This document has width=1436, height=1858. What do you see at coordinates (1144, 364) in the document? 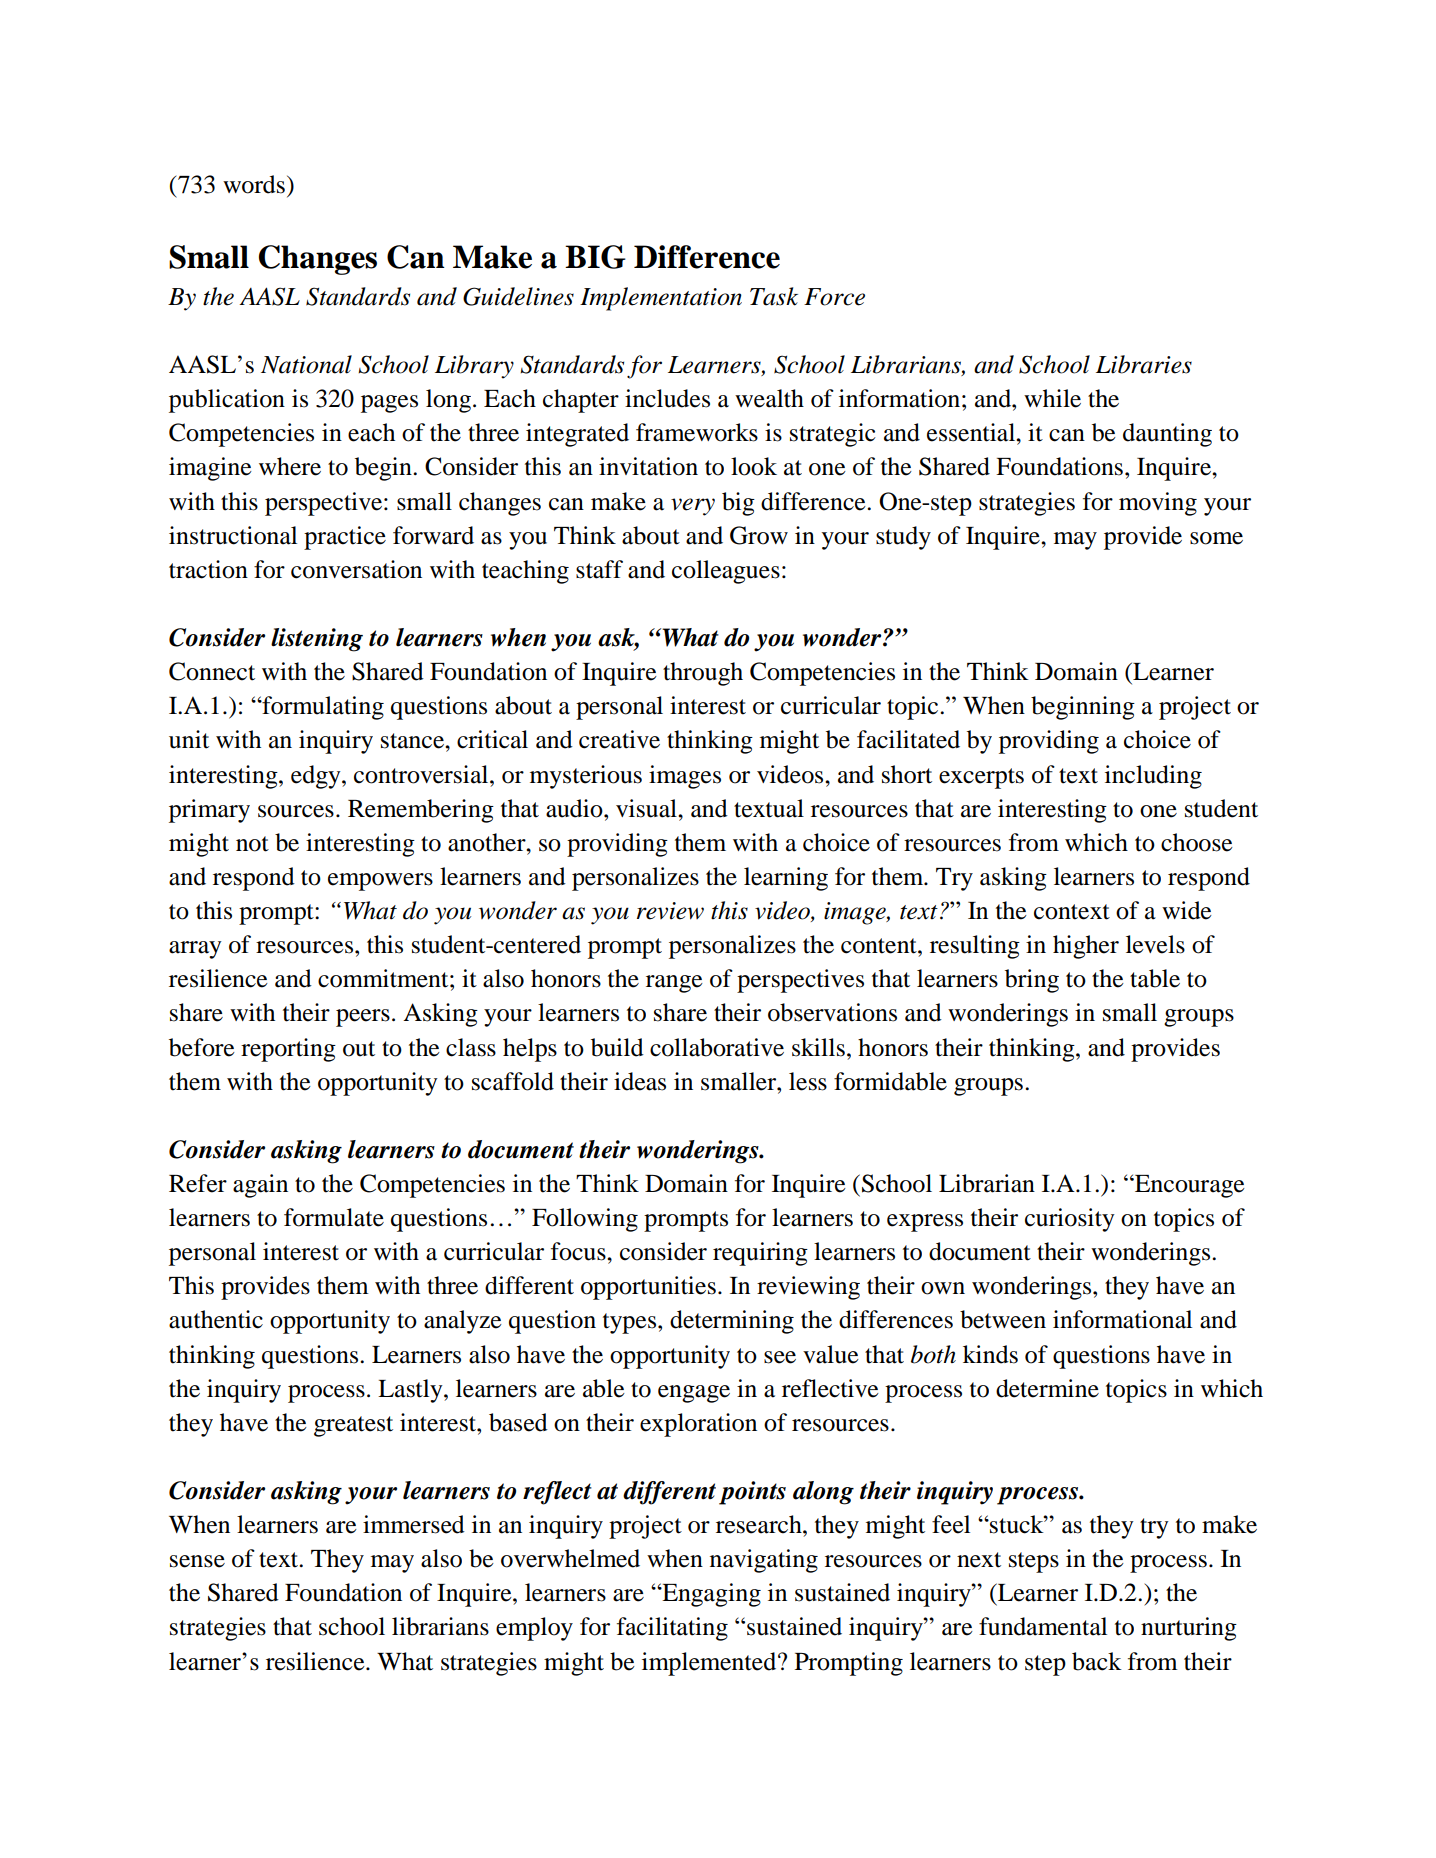
I see `Libraries` at bounding box center [1144, 364].
